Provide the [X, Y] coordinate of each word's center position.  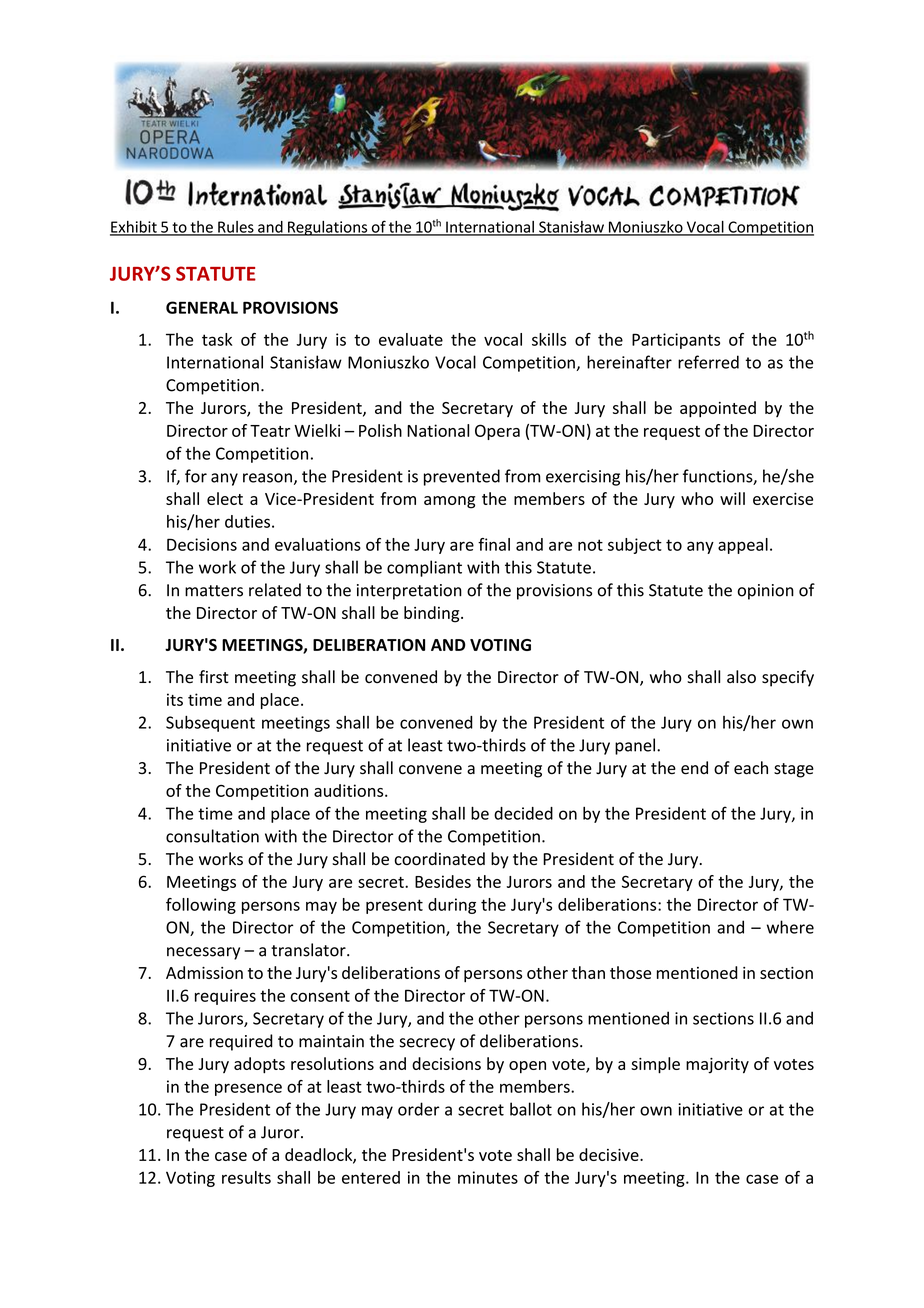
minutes [488, 1177]
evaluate [411, 339]
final [494, 544]
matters [214, 591]
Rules [236, 228]
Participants [676, 341]
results [246, 1177]
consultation [212, 836]
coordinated [439, 859]
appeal [743, 546]
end [694, 768]
